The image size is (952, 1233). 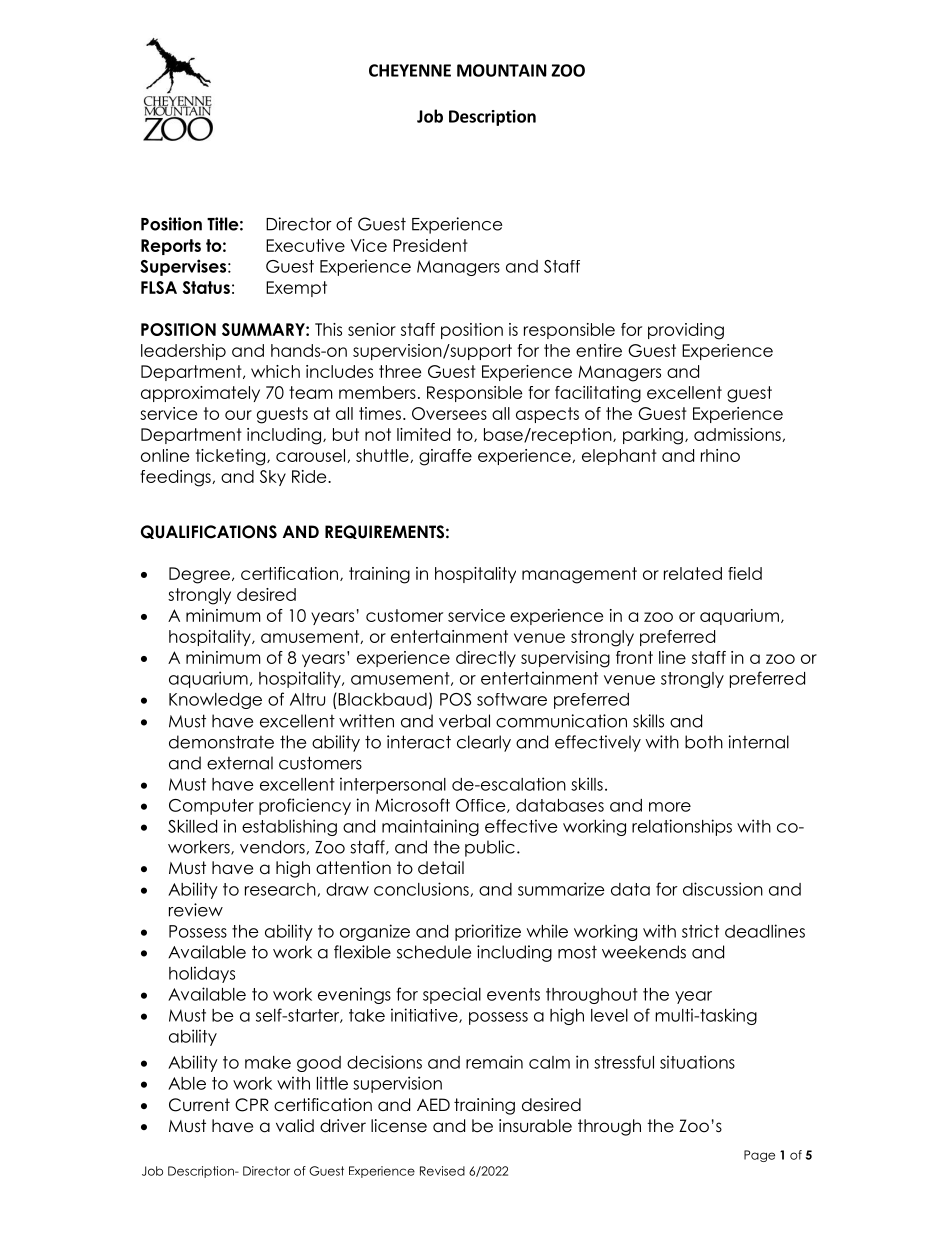 What do you see at coordinates (199, 575) in the page?
I see `Degree` at bounding box center [199, 575].
